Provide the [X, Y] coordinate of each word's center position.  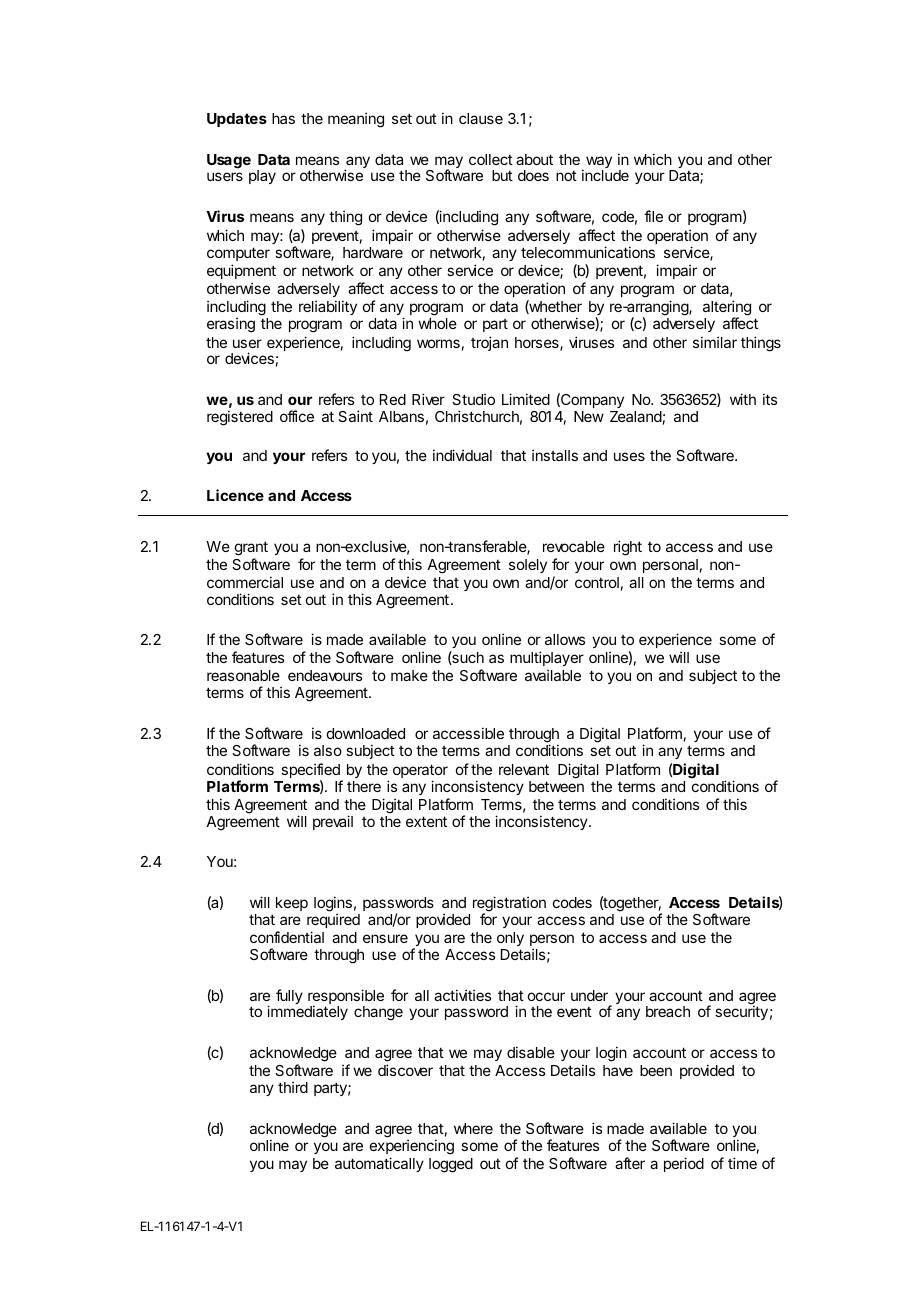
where [473, 1128]
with [743, 399]
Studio [473, 399]
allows [565, 639]
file [653, 216]
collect [491, 159]
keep [292, 904]
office [297, 416]
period [684, 1164]
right [628, 548]
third [293, 1087]
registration [509, 905]
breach [668, 1011]
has [283, 118]
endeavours [325, 675]
